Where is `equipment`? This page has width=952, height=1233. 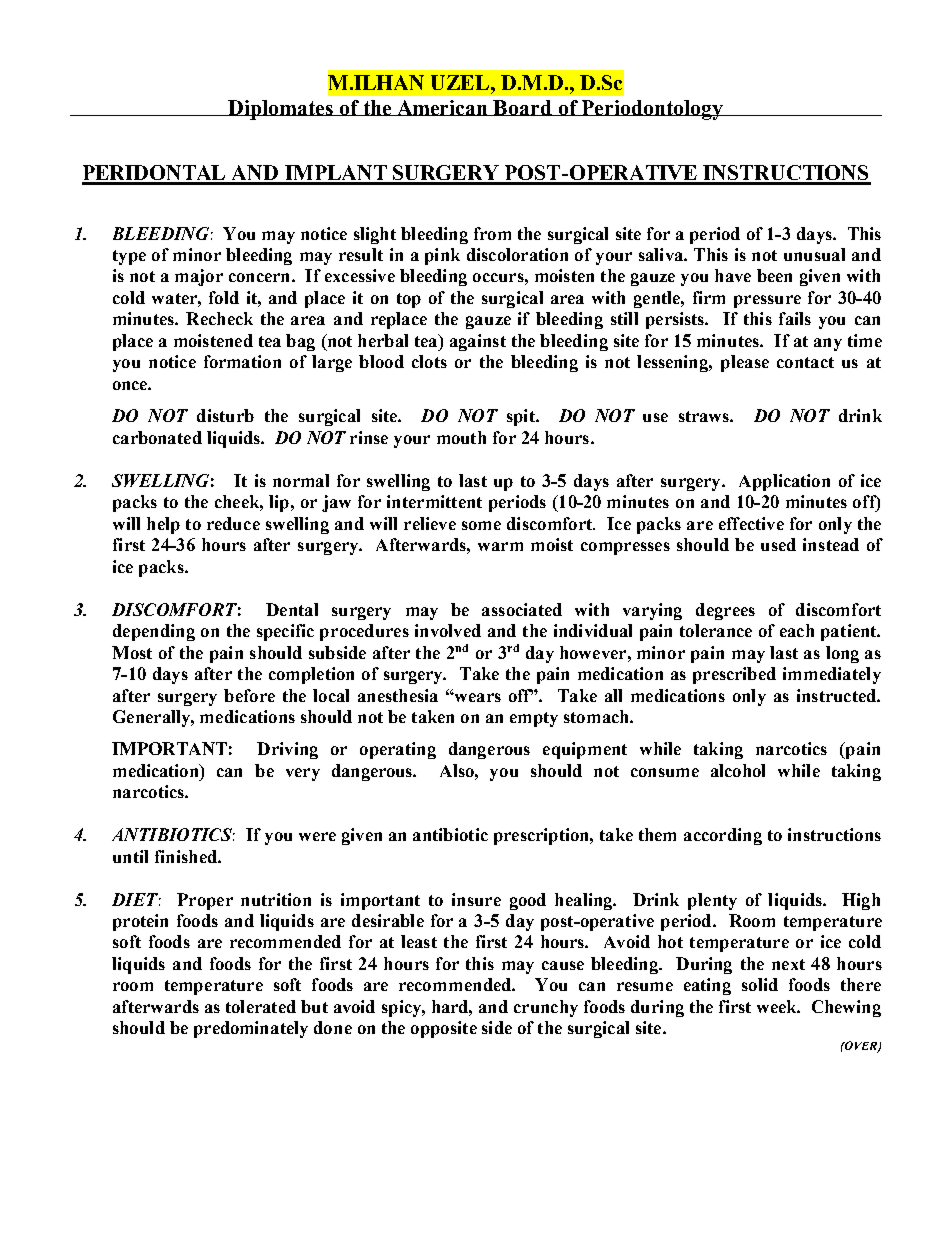
equipment is located at coordinates (585, 750).
